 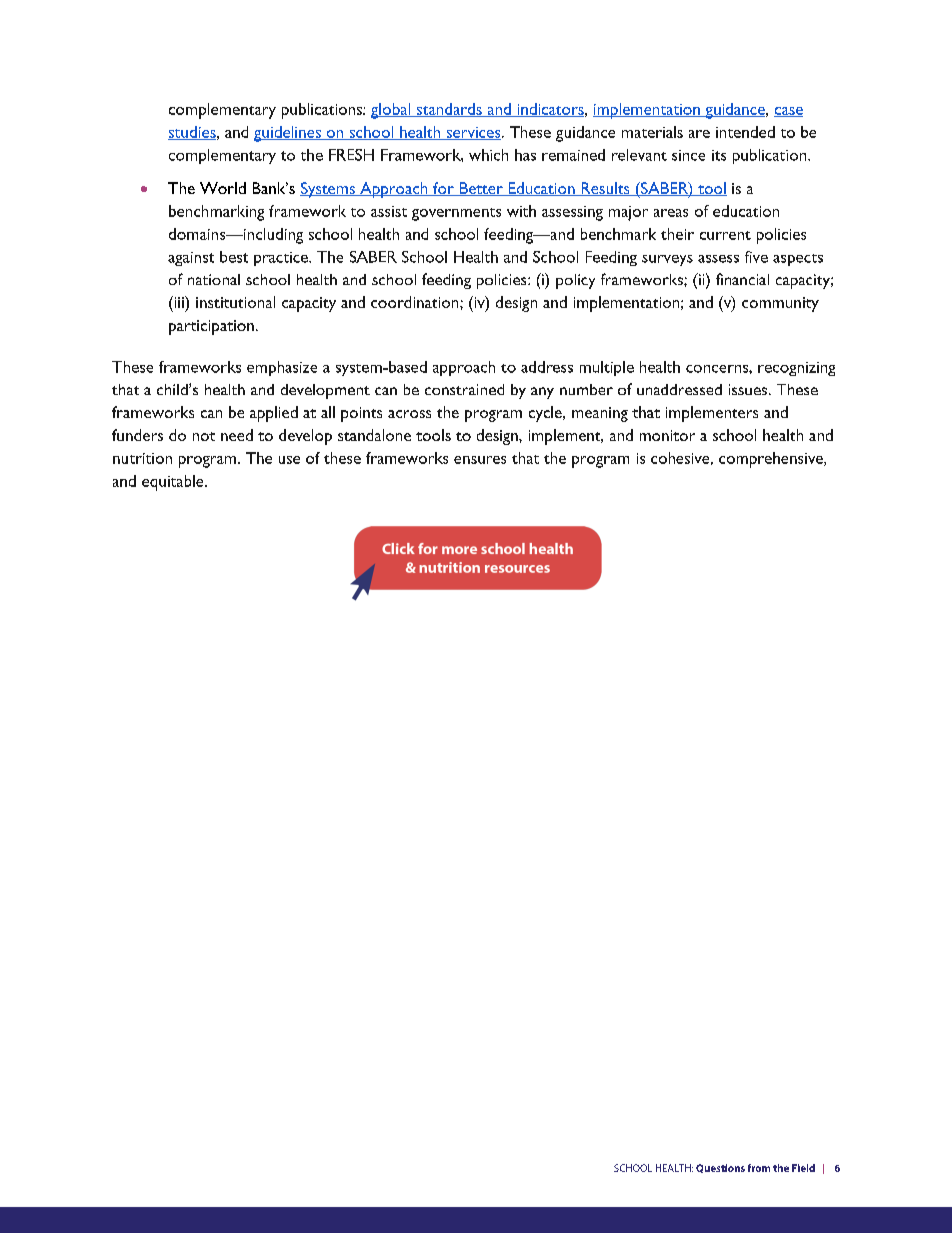 I want to click on equitable, so click(x=174, y=483).
